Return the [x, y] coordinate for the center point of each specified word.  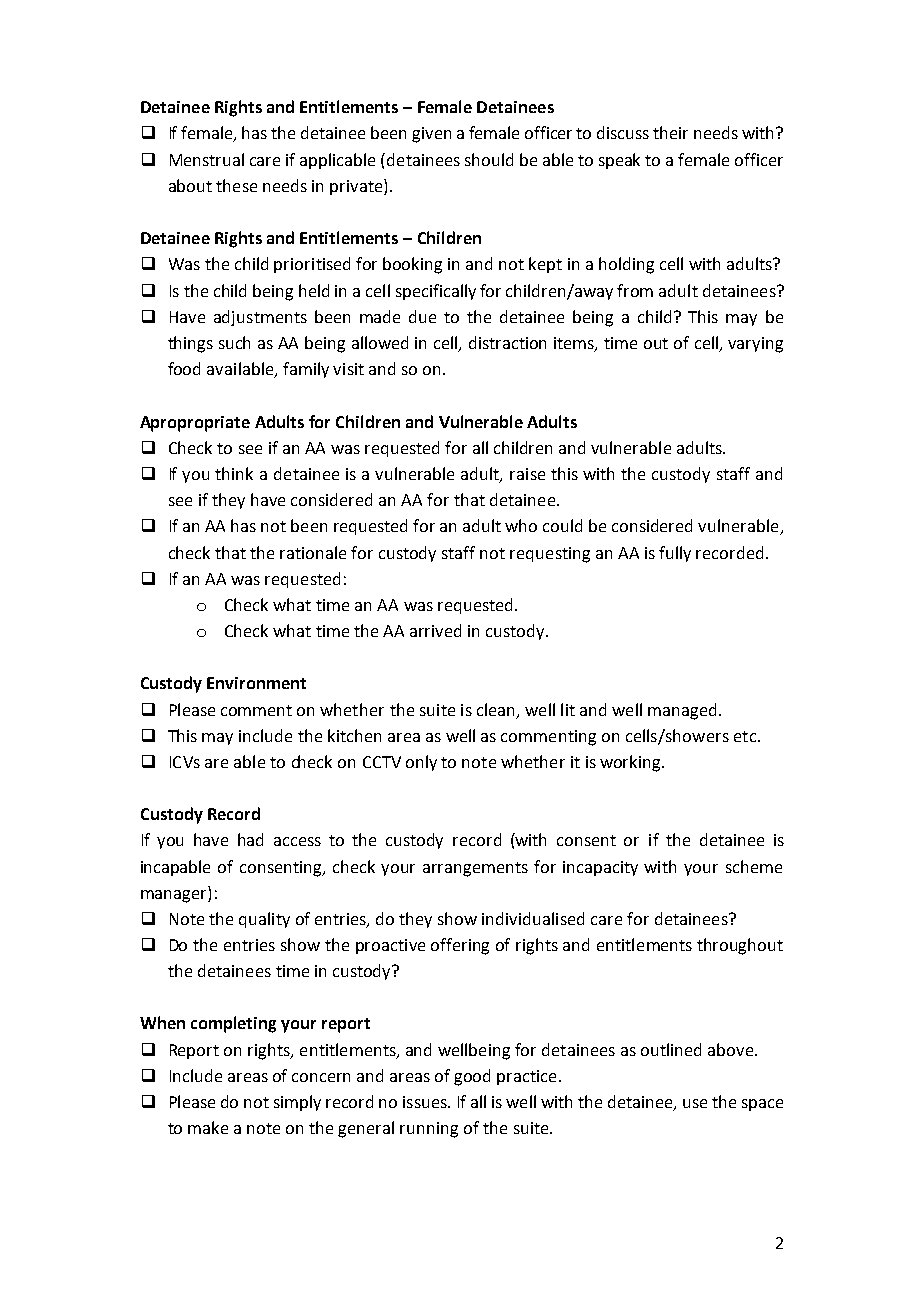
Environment [256, 683]
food [184, 368]
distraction [507, 342]
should [489, 159]
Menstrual [207, 159]
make [208, 1127]
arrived [435, 630]
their [670, 132]
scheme [754, 866]
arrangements [475, 869]
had [250, 839]
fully [675, 554]
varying [755, 345]
